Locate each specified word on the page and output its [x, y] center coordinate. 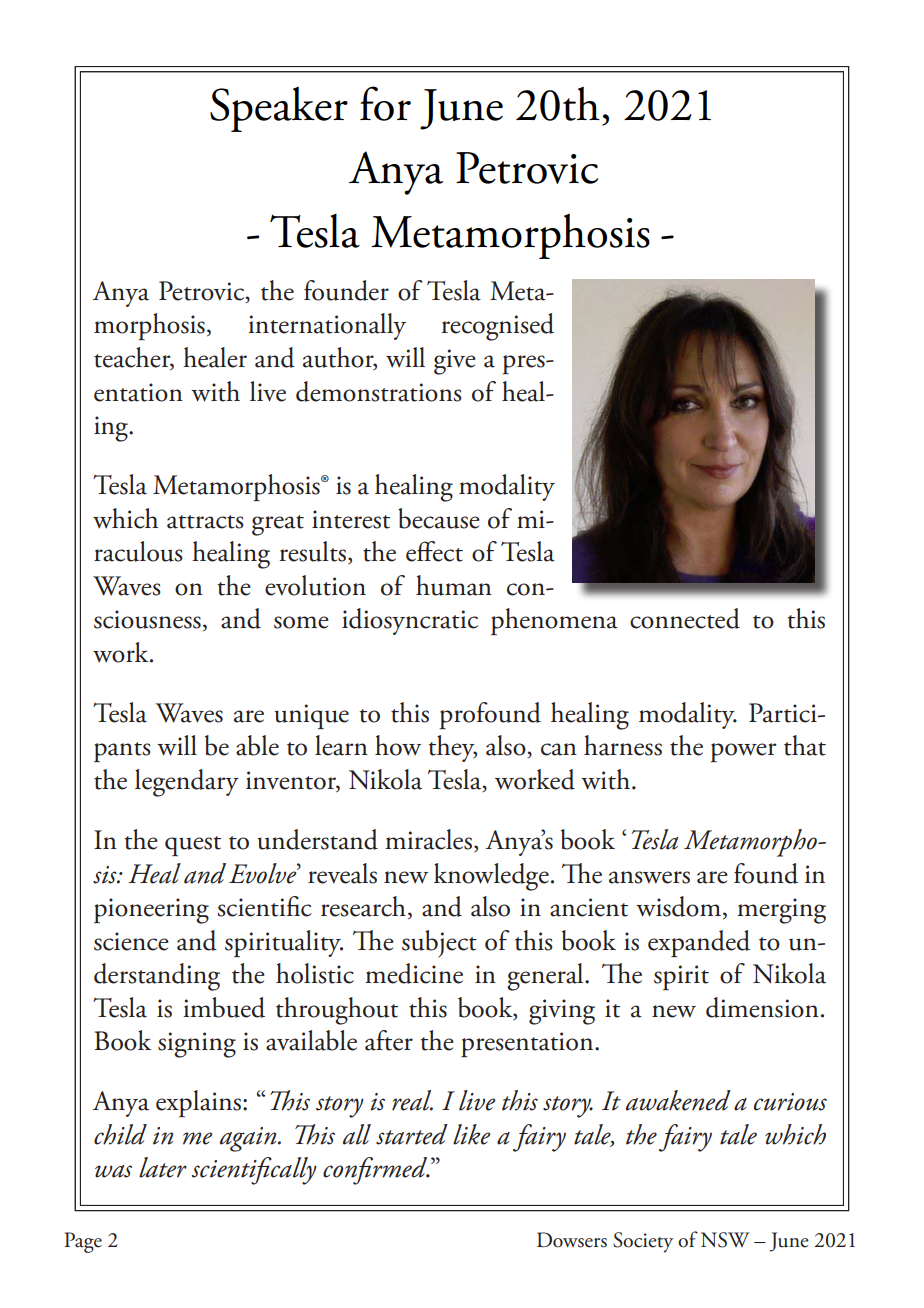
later [163, 1167]
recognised [498, 327]
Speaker [279, 109]
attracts [205, 522]
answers [649, 877]
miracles [428, 839]
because [439, 518]
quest [193, 846]
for [385, 103]
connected [685, 618]
